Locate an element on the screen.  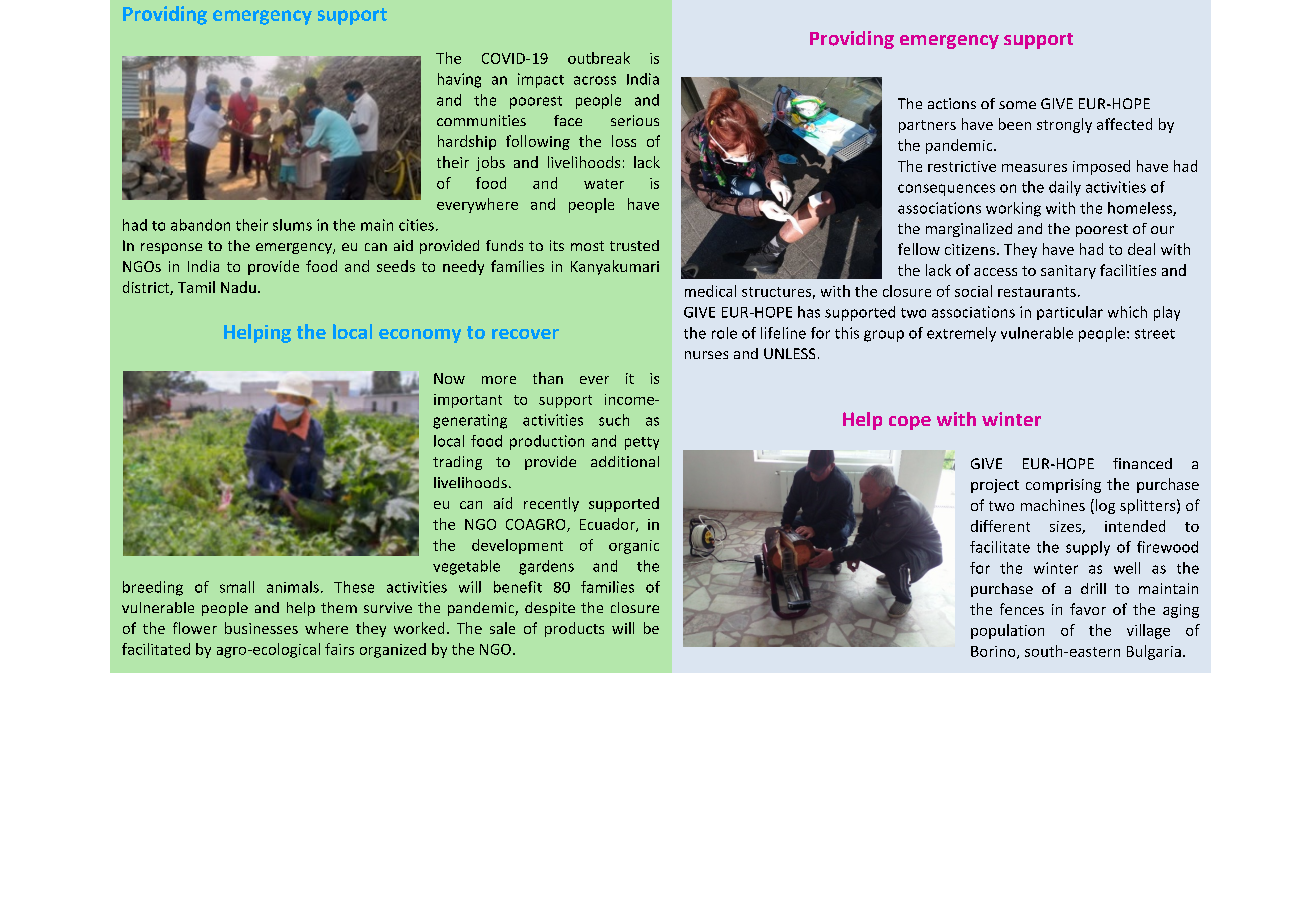
products is located at coordinates (574, 629).
